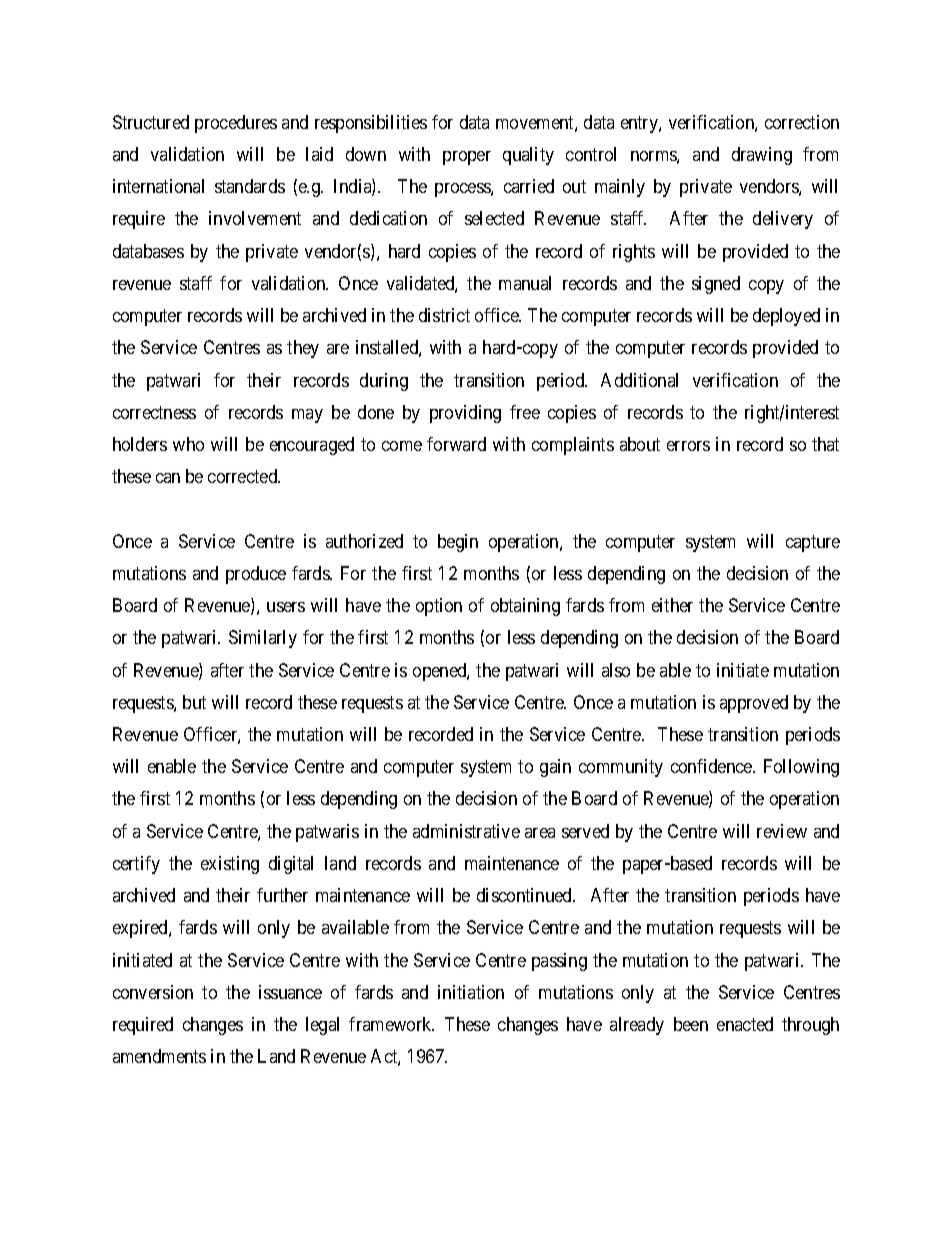 This image has width=952, height=1233. Describe the element at coordinates (467, 158) in the image. I see `proper` at that location.
